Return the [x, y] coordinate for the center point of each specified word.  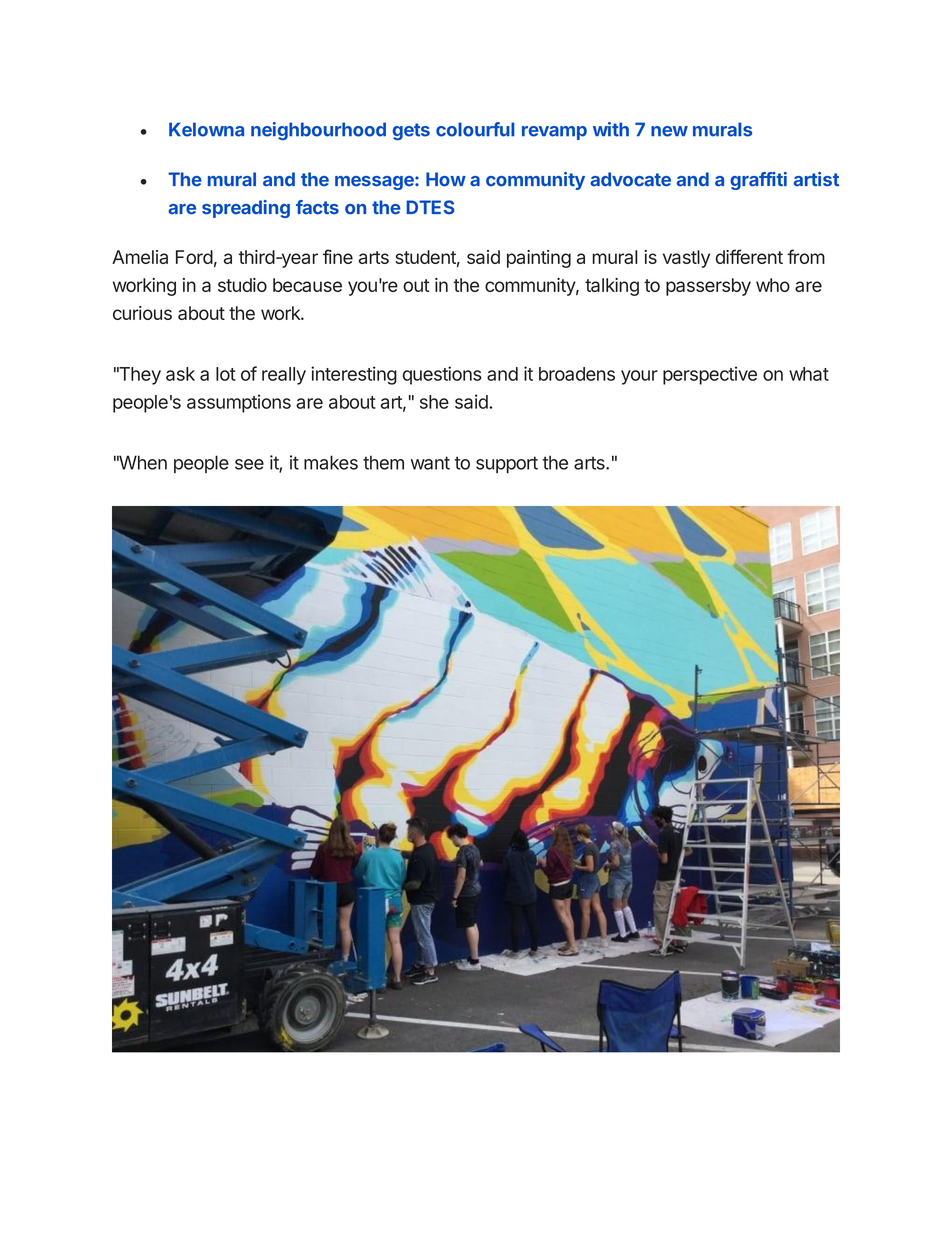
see [249, 464]
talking [612, 287]
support [507, 465]
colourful [475, 129]
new [669, 131]
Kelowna [206, 129]
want [430, 463]
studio [242, 285]
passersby [708, 287]
